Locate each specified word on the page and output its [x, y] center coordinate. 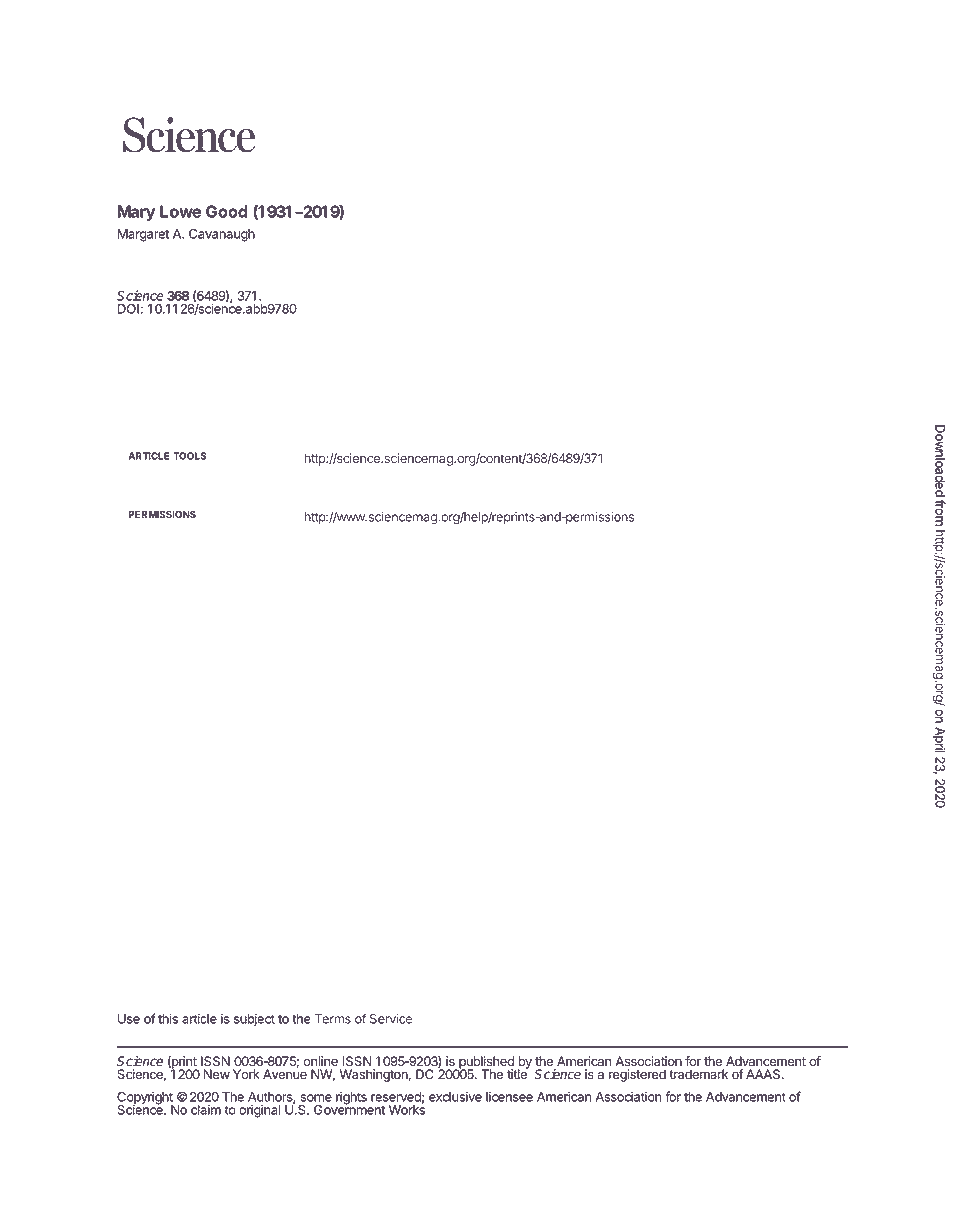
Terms [333, 1019]
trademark [698, 1074]
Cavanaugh [222, 235]
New [217, 1074]
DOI [128, 309]
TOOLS [190, 456]
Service [391, 1019]
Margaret [143, 235]
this [168, 1018]
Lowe [180, 211]
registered [637, 1075]
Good [226, 211]
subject [254, 1020]
